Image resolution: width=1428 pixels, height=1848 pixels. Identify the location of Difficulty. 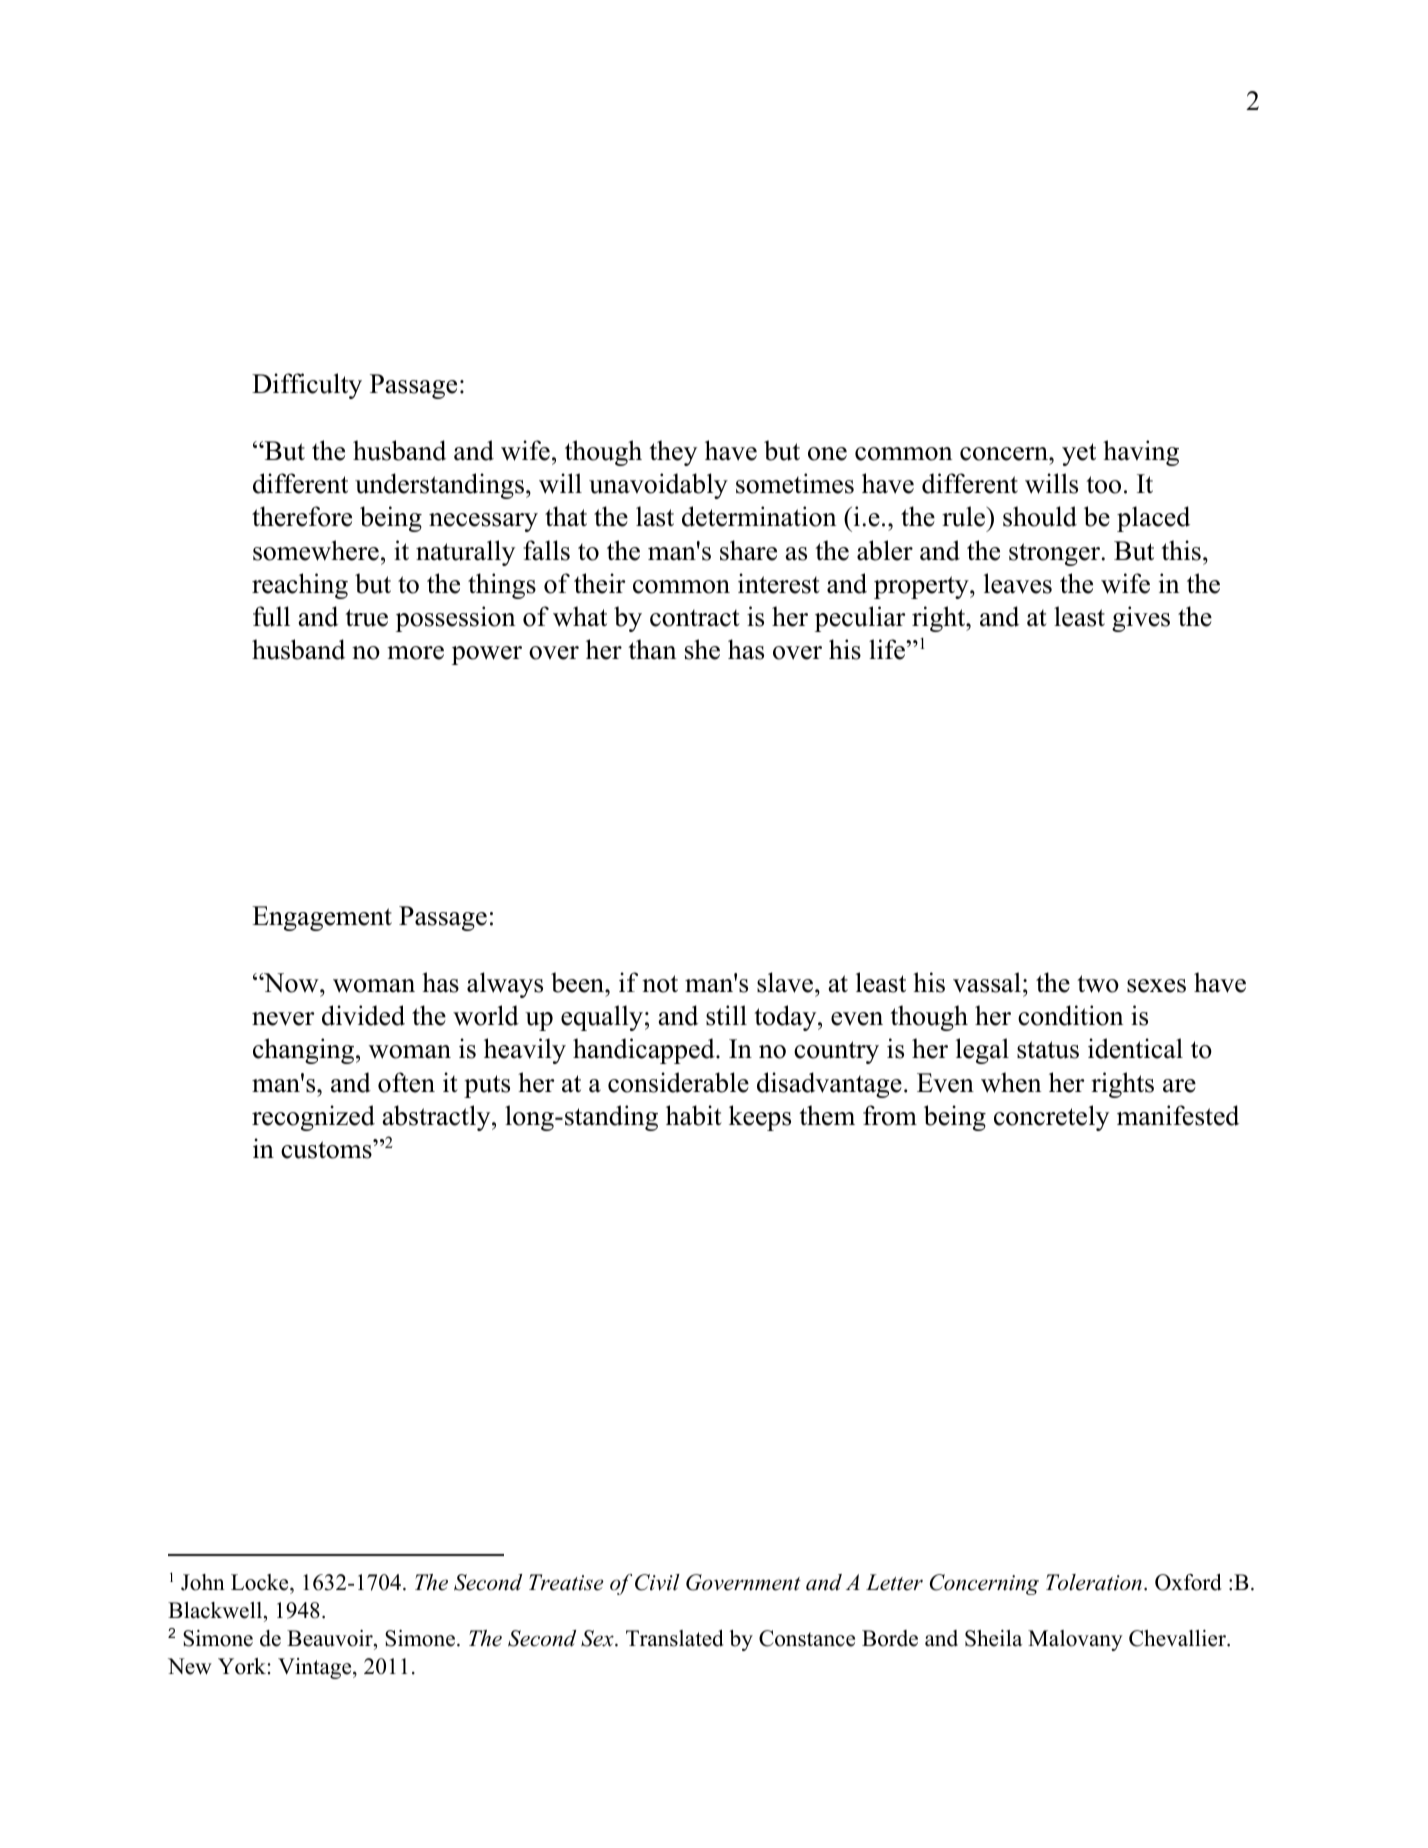
(307, 386).
